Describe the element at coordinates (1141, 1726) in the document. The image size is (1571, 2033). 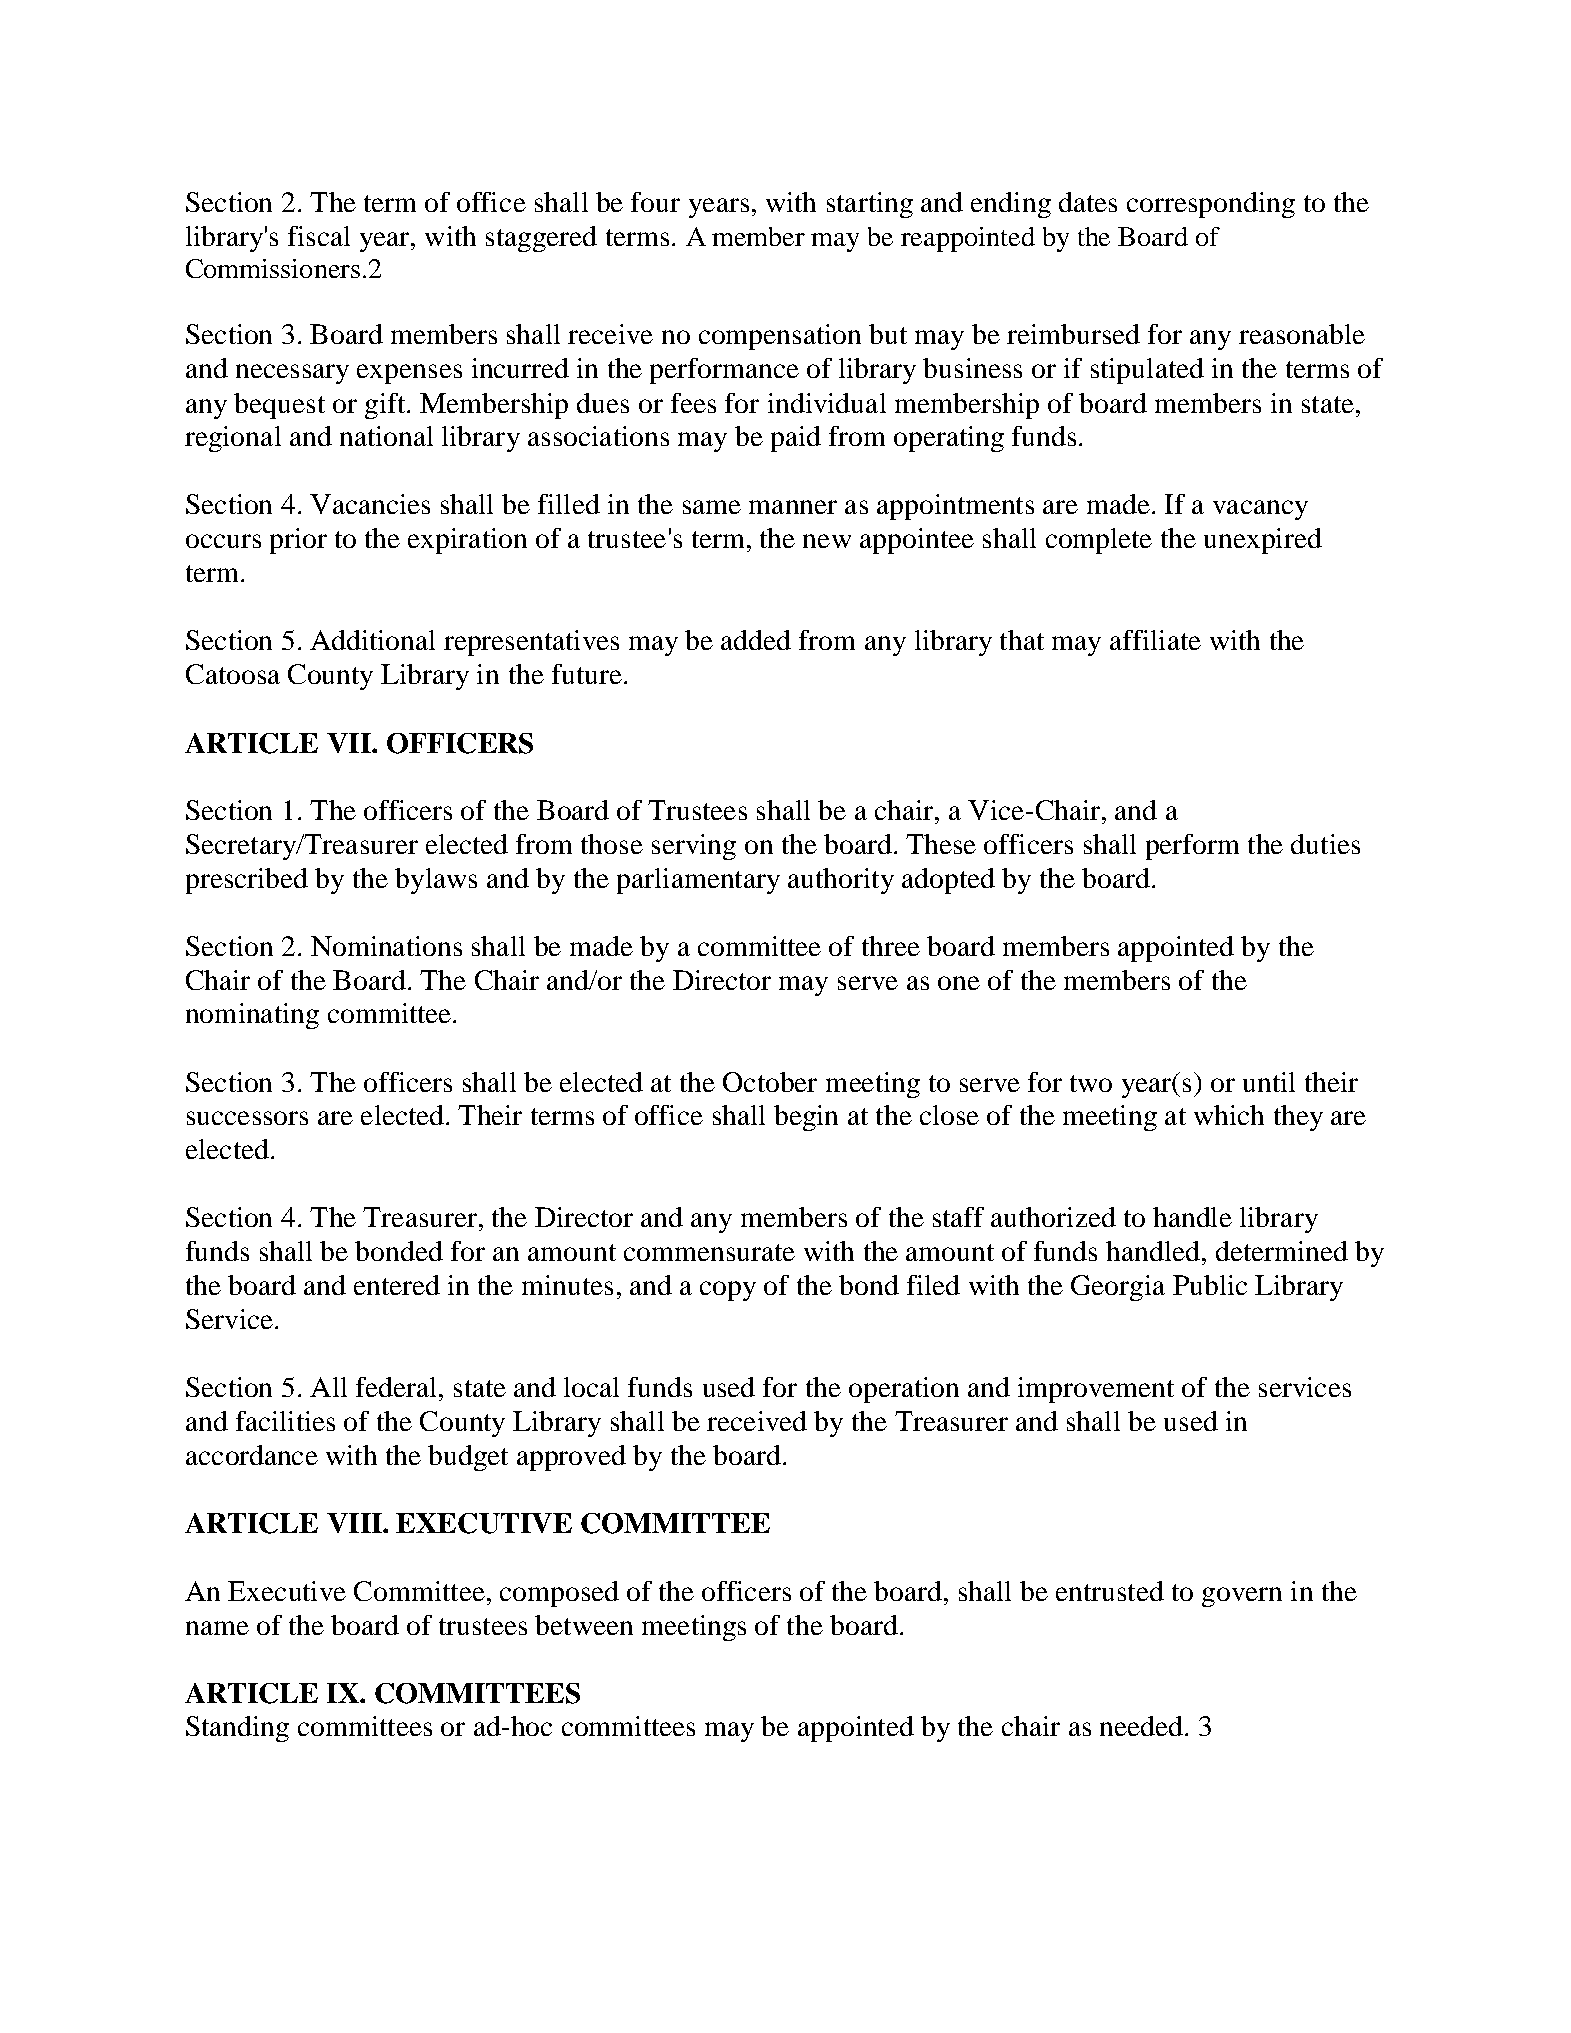
I see `needed` at that location.
